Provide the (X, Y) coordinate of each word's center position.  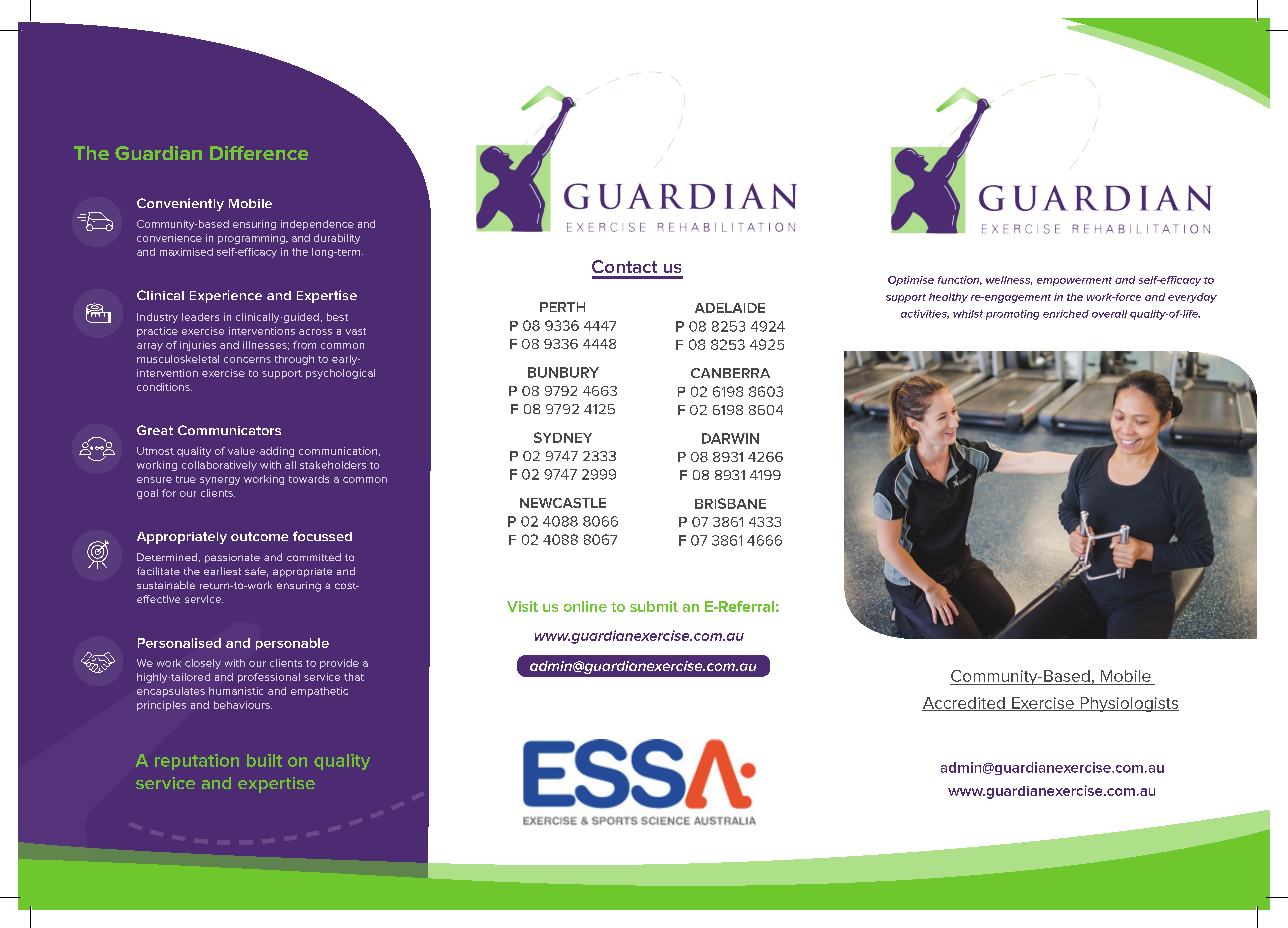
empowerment (1074, 281)
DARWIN (730, 438)
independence (317, 225)
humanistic (236, 691)
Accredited (964, 704)
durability (337, 239)
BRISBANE (730, 503)
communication (338, 451)
